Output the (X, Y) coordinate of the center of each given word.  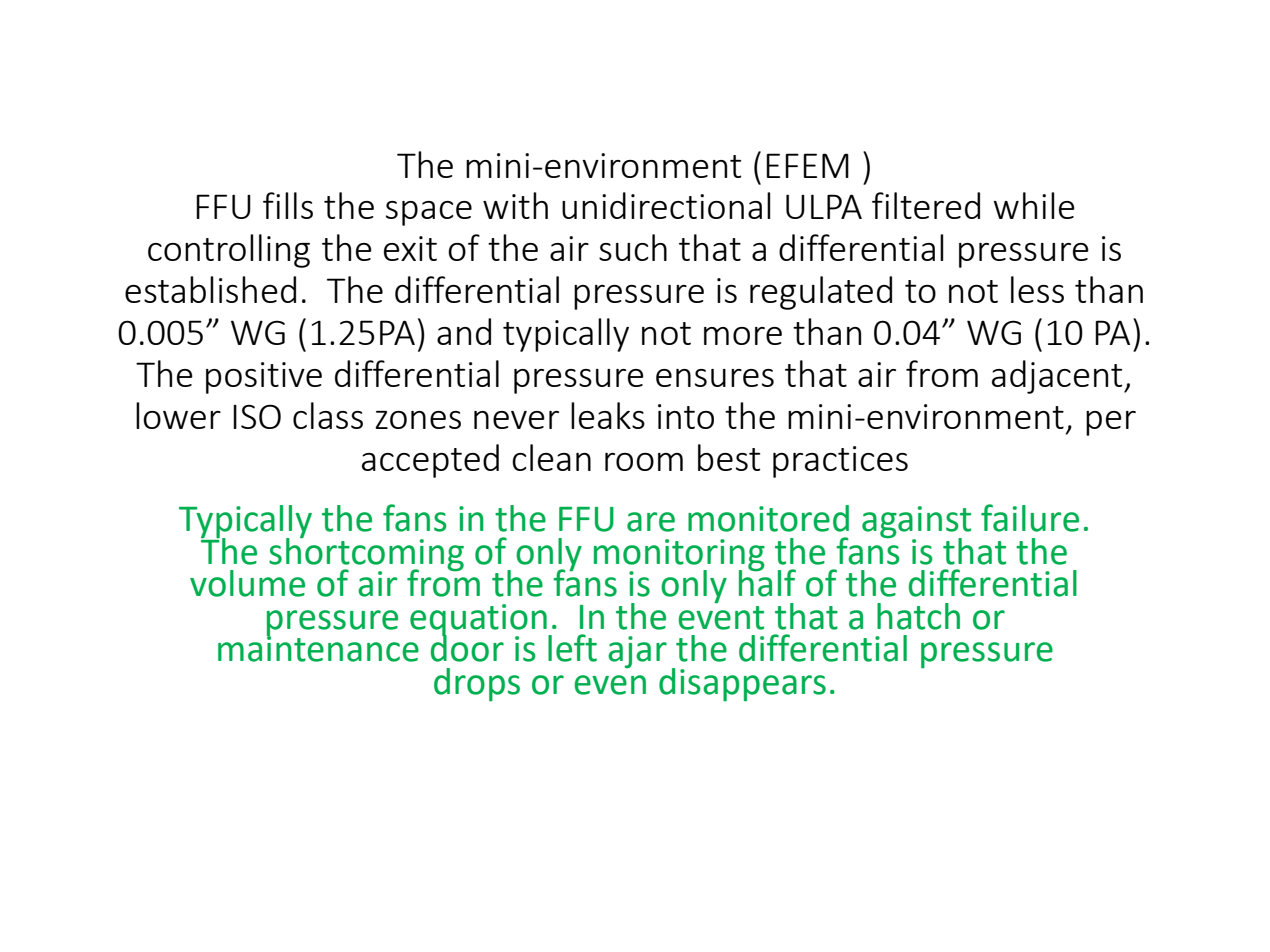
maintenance (318, 648)
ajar (637, 652)
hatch (918, 616)
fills (288, 205)
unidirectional (666, 205)
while (1034, 205)
